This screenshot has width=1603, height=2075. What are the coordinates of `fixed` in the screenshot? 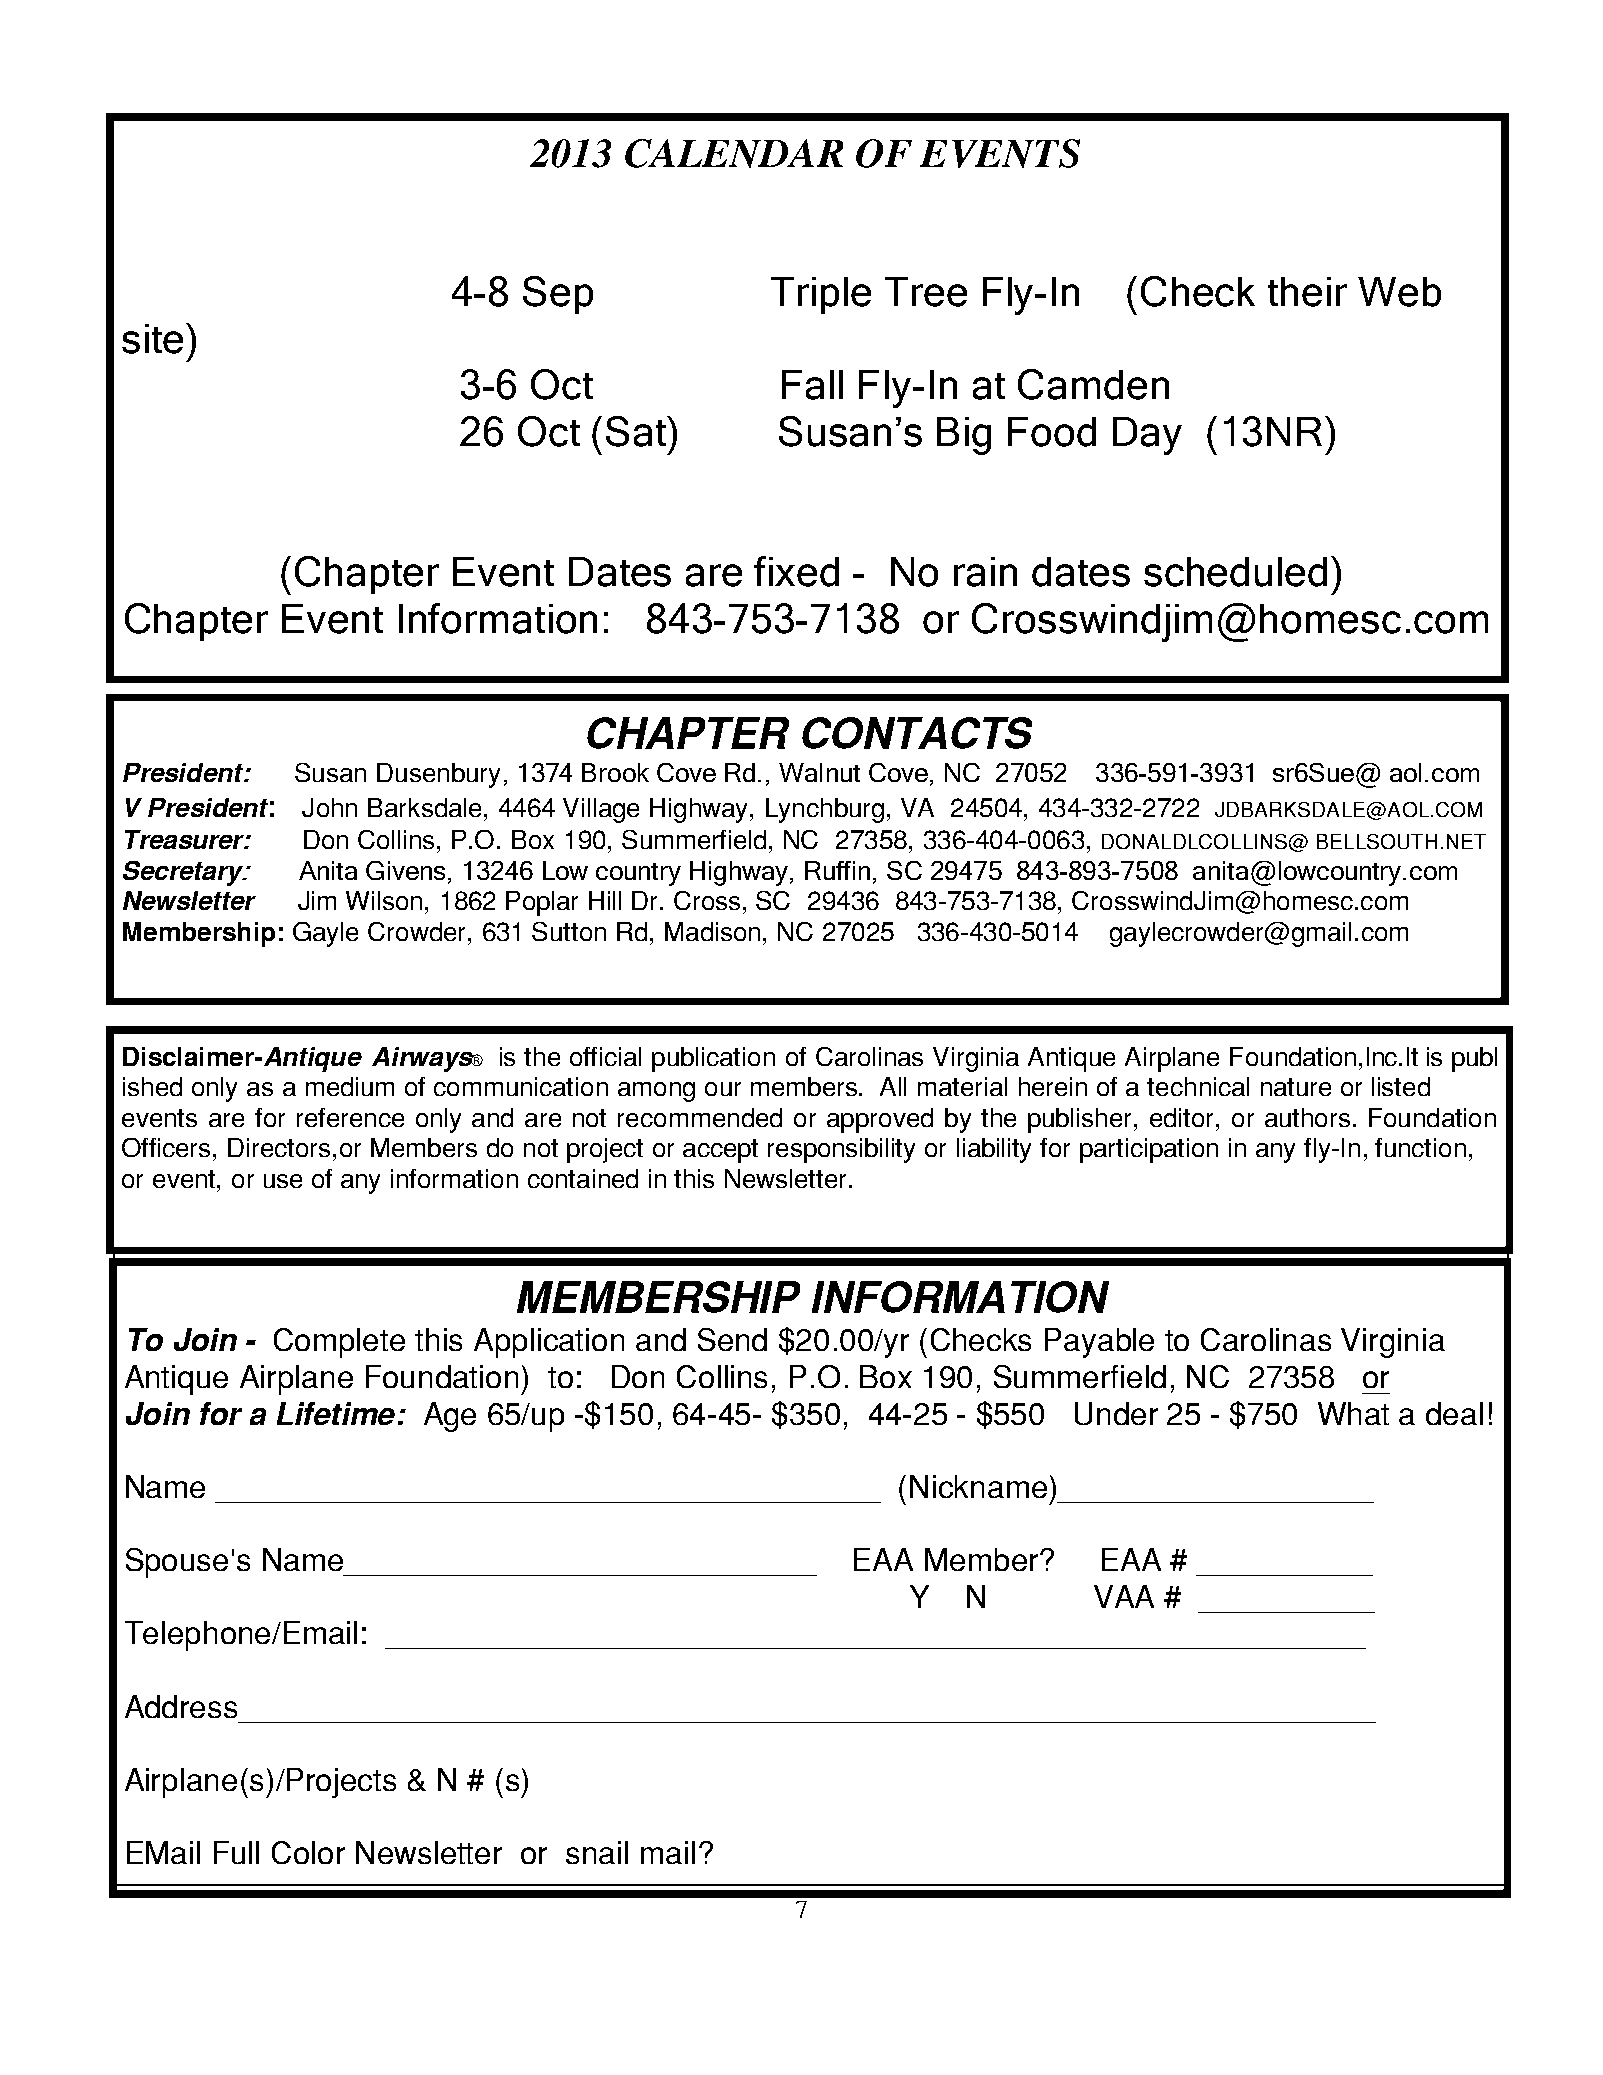 It's located at (796, 571).
